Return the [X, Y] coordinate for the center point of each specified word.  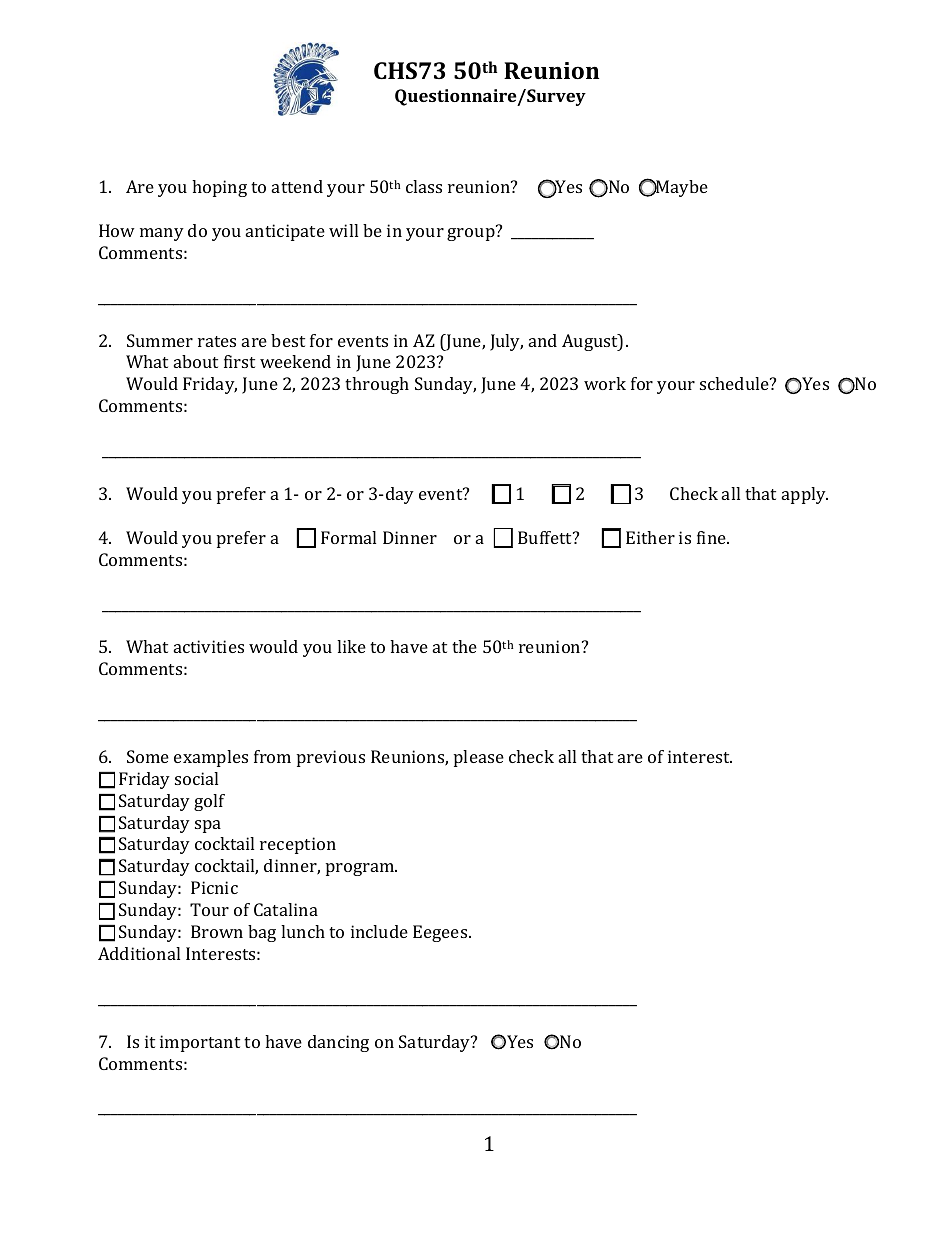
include [379, 931]
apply [805, 495]
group [472, 233]
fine [712, 537]
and [543, 340]
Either [650, 537]
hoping [219, 188]
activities [209, 646]
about [196, 361]
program [361, 869]
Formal [348, 537]
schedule [735, 383]
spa [208, 826]
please [479, 758]
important [200, 1043]
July [506, 342]
